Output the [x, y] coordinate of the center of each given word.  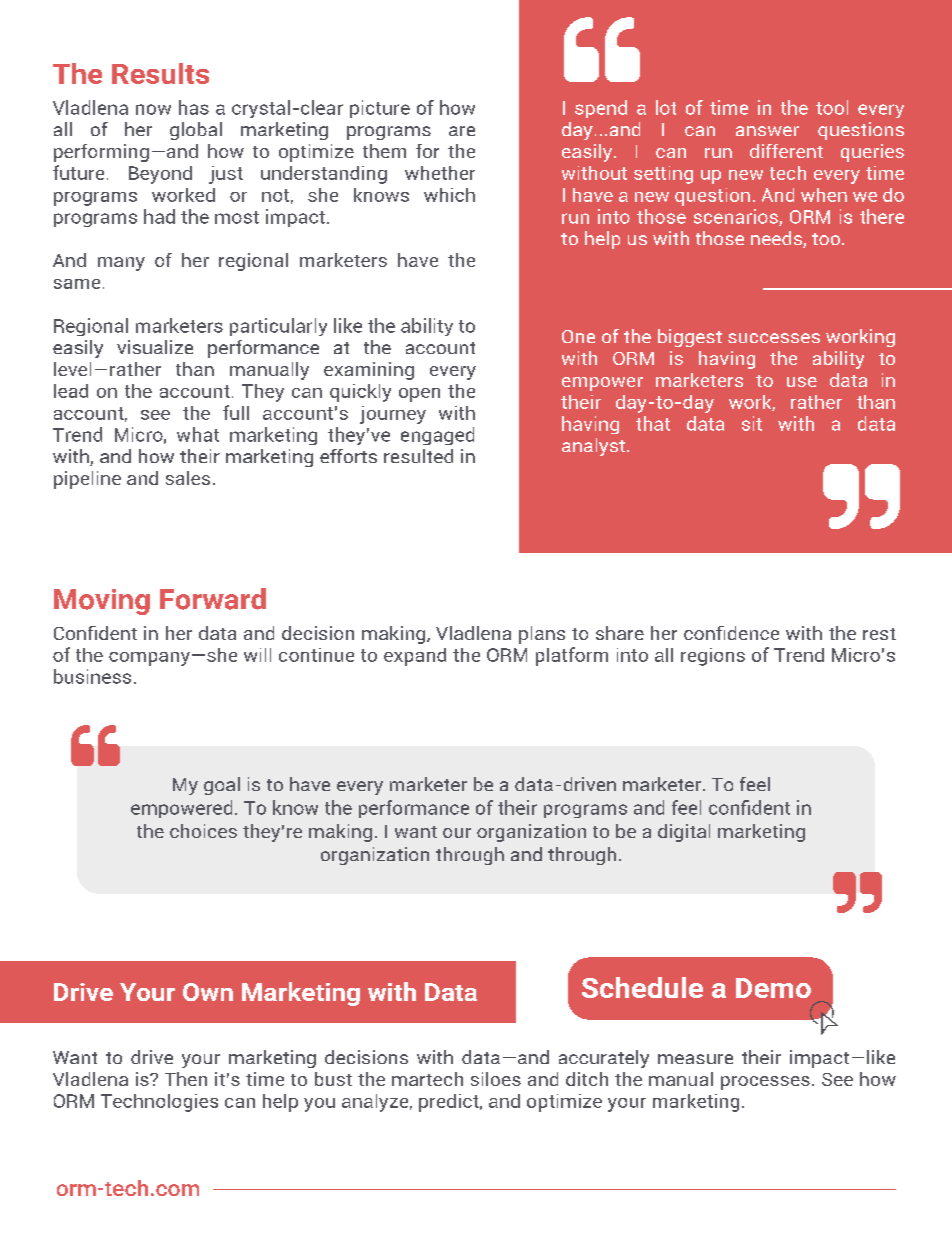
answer [767, 131]
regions [713, 657]
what [198, 434]
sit [752, 423]
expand [415, 657]
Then [186, 1079]
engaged [437, 436]
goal [222, 786]
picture [380, 109]
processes [765, 1083]
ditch [587, 1079]
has [194, 107]
